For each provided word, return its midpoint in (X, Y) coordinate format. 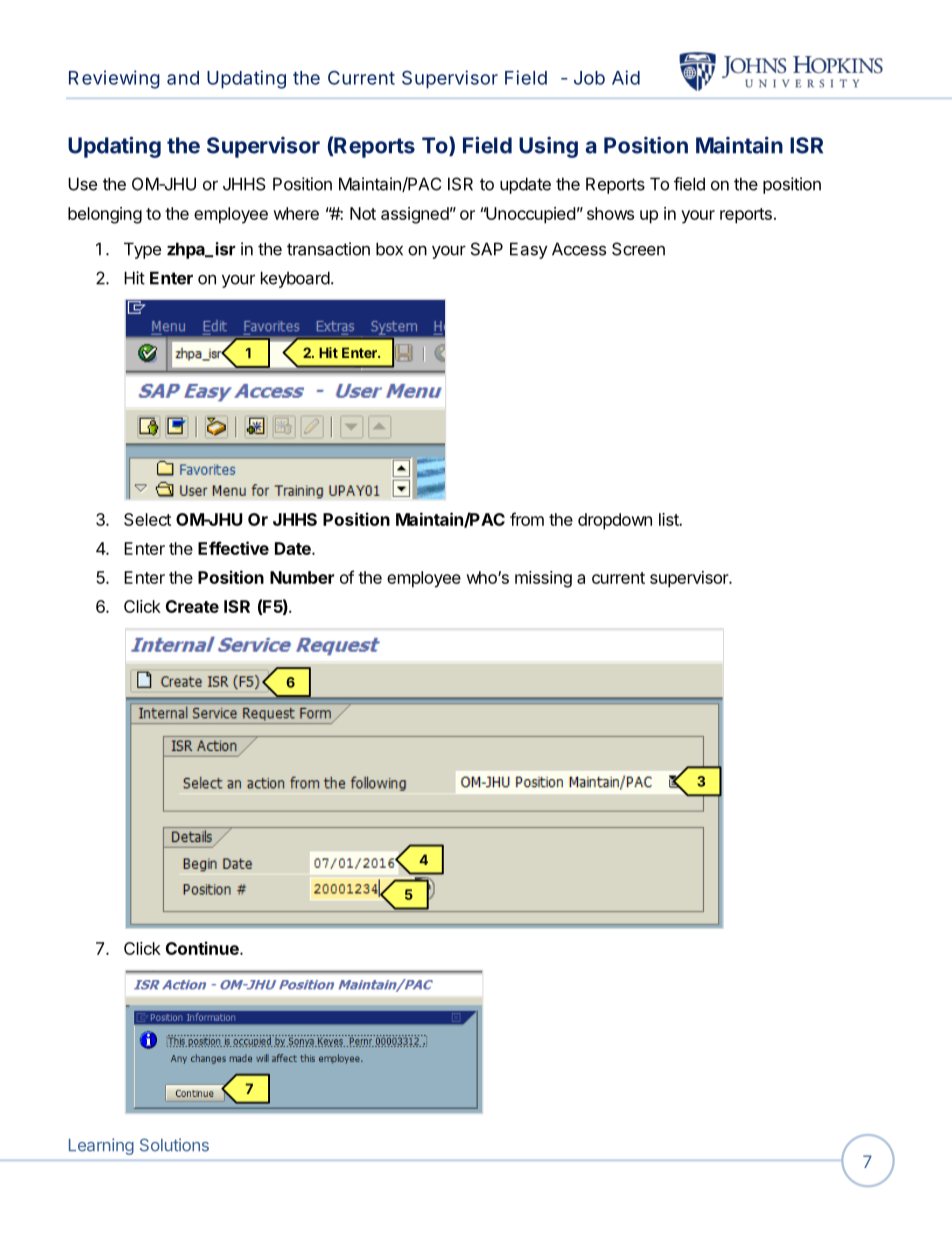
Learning (101, 1146)
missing (543, 579)
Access (579, 249)
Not (363, 213)
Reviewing (114, 79)
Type (142, 250)
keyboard (295, 279)
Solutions (174, 1145)
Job (589, 78)
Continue (203, 948)
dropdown (615, 521)
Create (192, 606)
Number (302, 577)
